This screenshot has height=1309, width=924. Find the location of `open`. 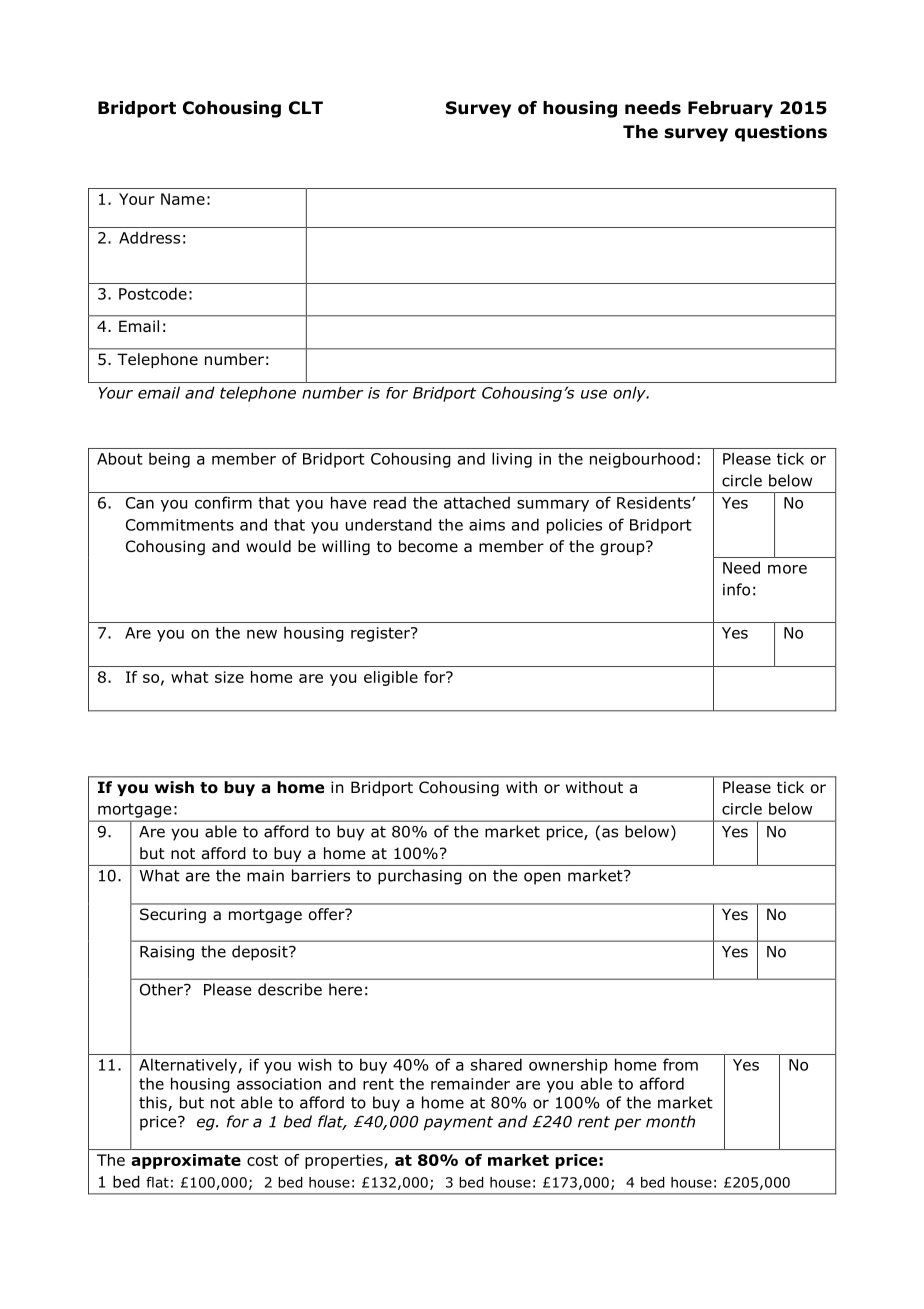

open is located at coordinates (542, 878).
